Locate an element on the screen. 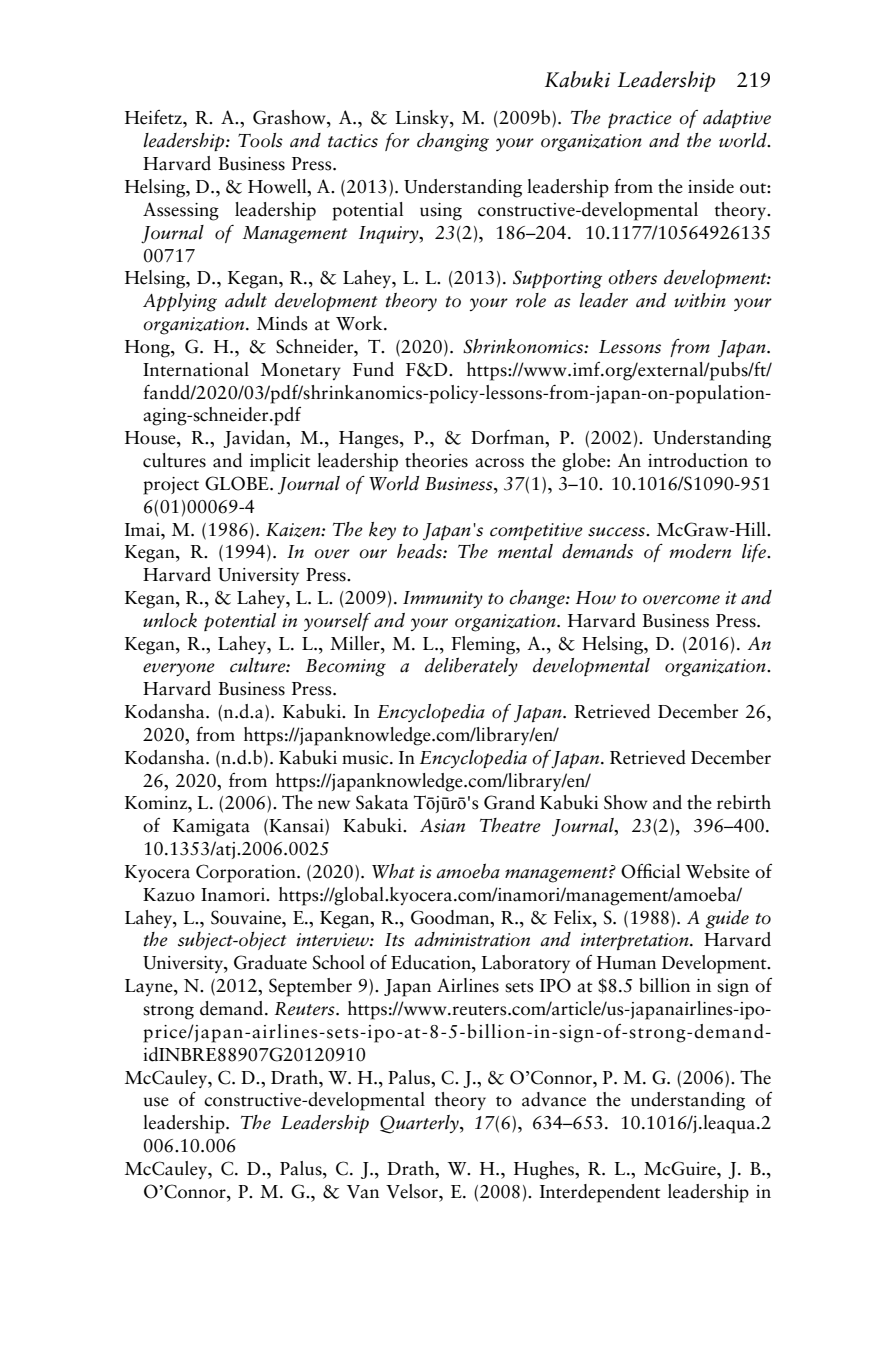 The height and width of the screenshot is (1345, 896). deliberately is located at coordinates (471, 666).
